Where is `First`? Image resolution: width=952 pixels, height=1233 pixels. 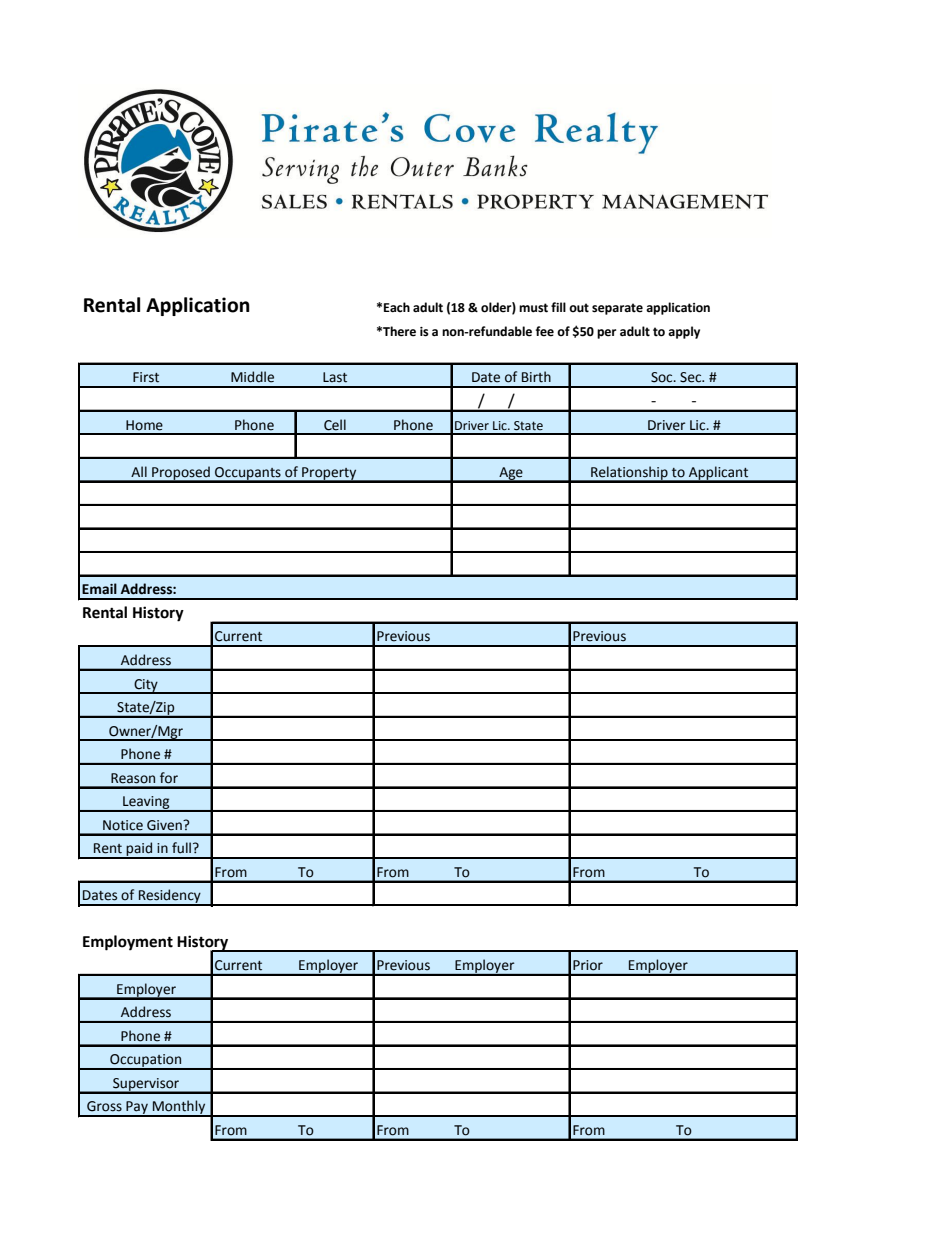 First is located at coordinates (146, 377).
